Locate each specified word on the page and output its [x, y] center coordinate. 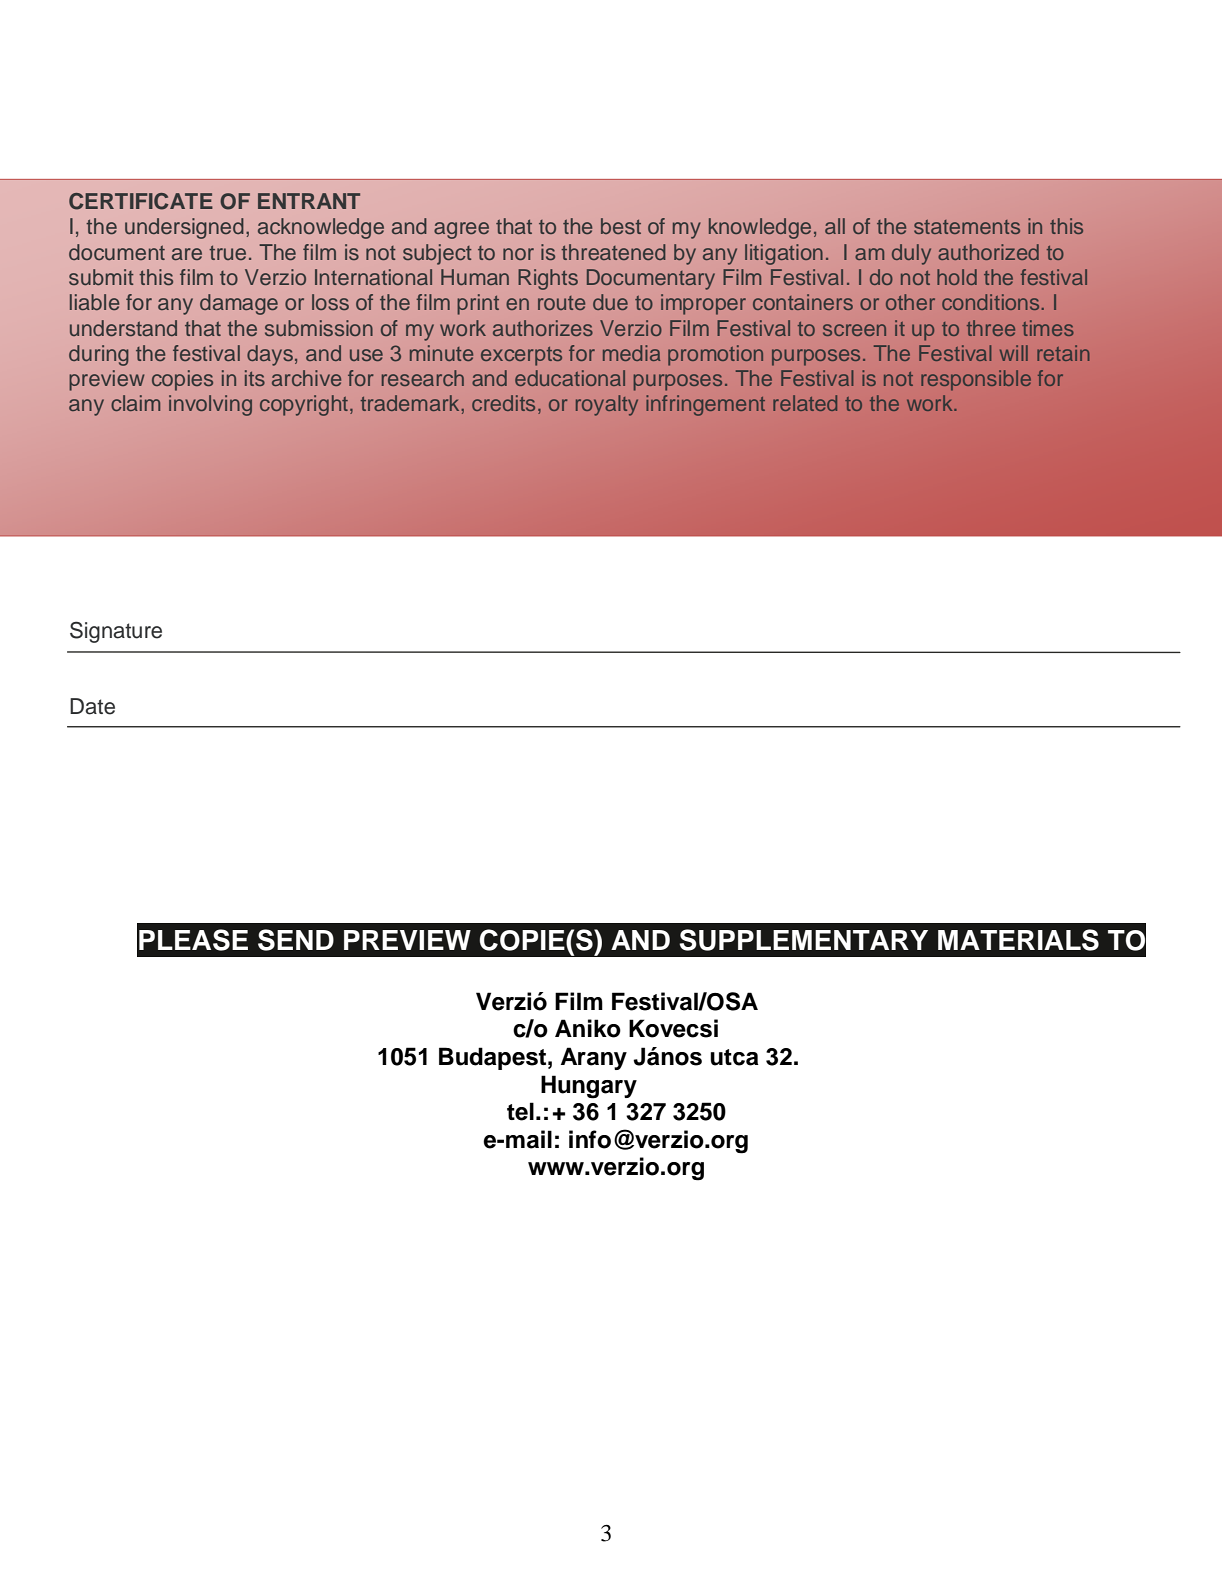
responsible [976, 380]
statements [967, 227]
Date [92, 706]
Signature [116, 632]
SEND [296, 940]
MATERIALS [1018, 940]
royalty [607, 405]
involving [210, 405]
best [621, 226]
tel [520, 1111]
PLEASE [193, 940]
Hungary [589, 1087]
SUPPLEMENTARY [803, 940]
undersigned [184, 228]
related [805, 403]
